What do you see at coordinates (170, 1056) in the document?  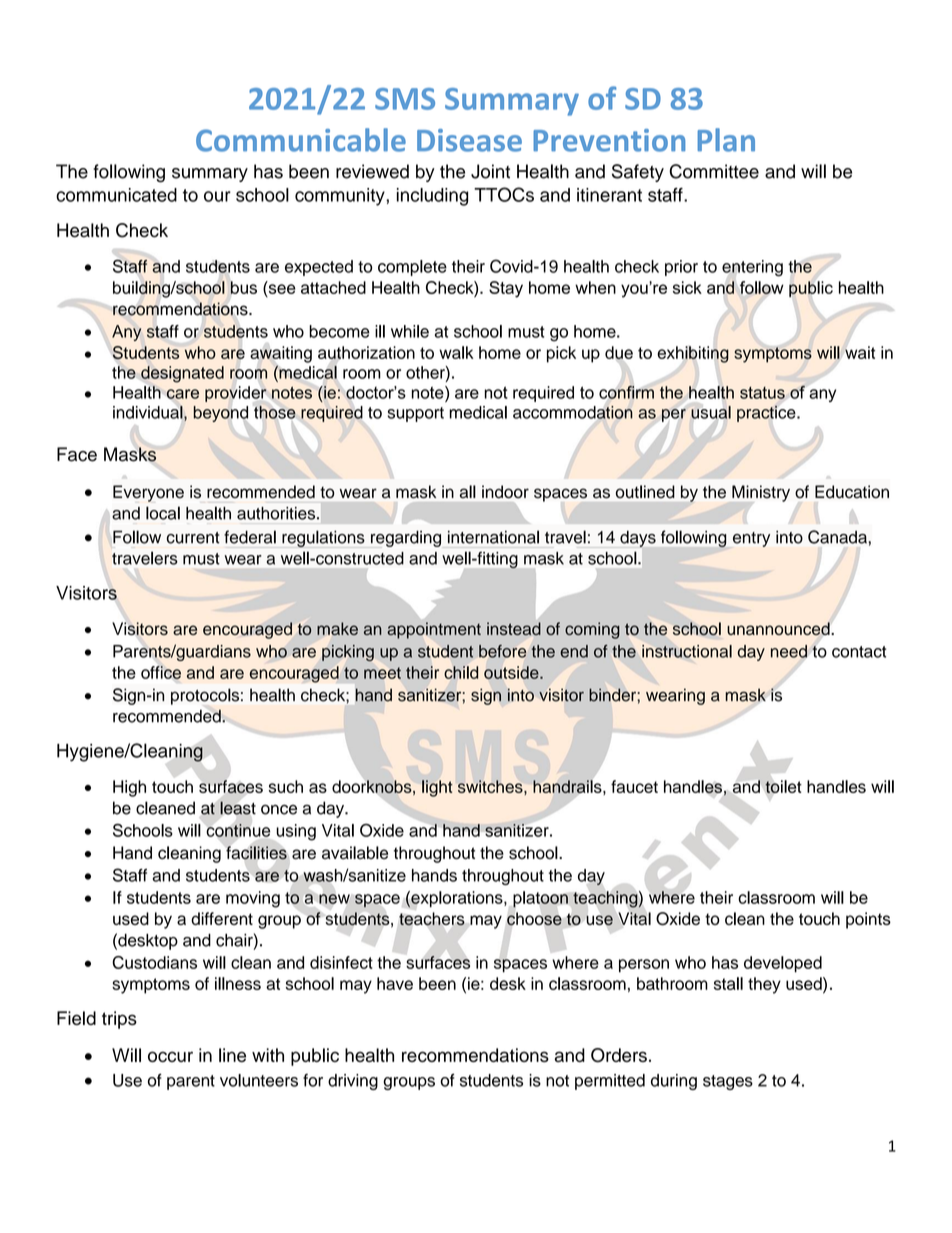 I see `occur` at bounding box center [170, 1056].
